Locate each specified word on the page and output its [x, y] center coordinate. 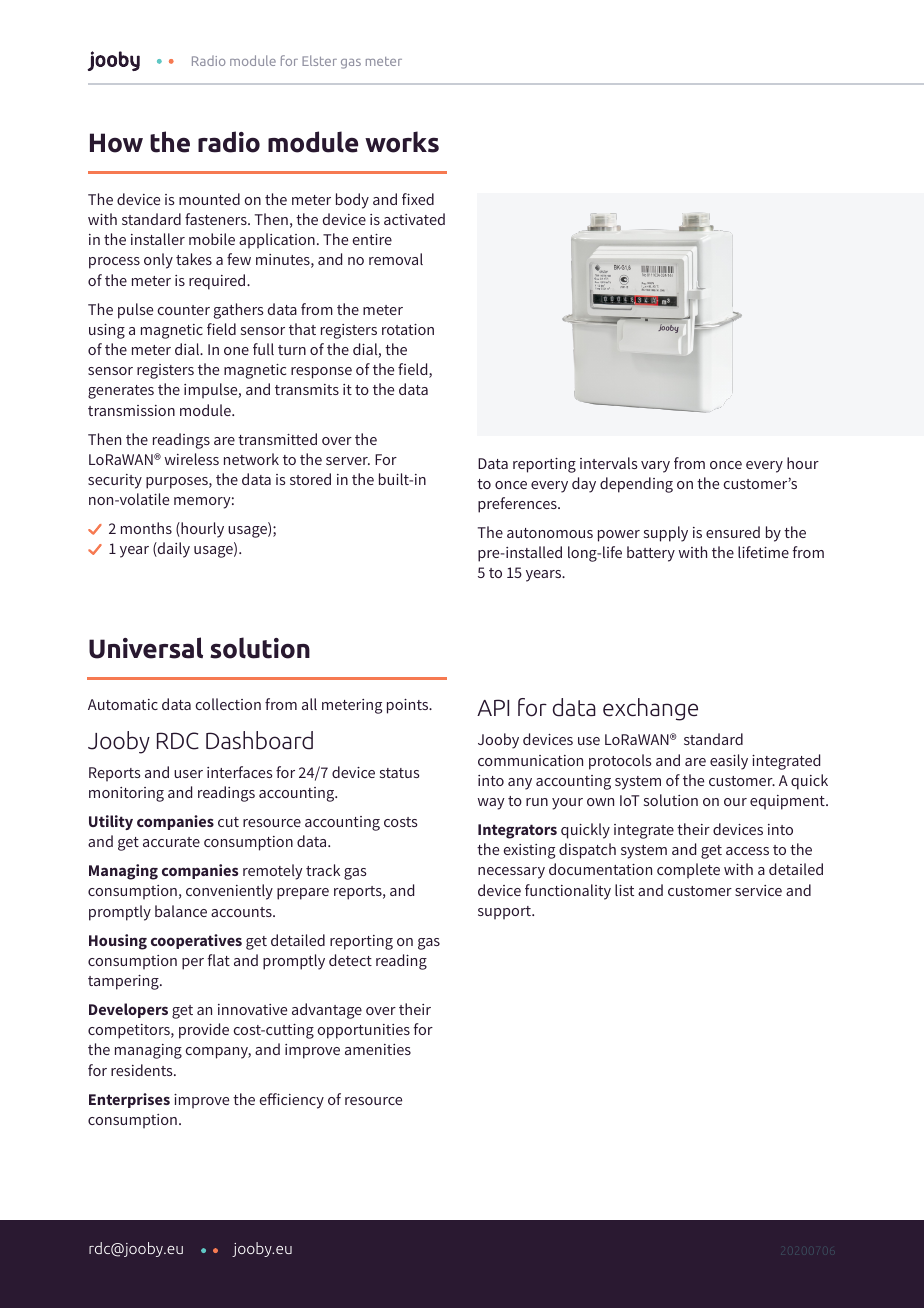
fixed [418, 199]
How [116, 143]
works [402, 142]
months [146, 528]
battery [651, 554]
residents [143, 1070]
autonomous [550, 533]
